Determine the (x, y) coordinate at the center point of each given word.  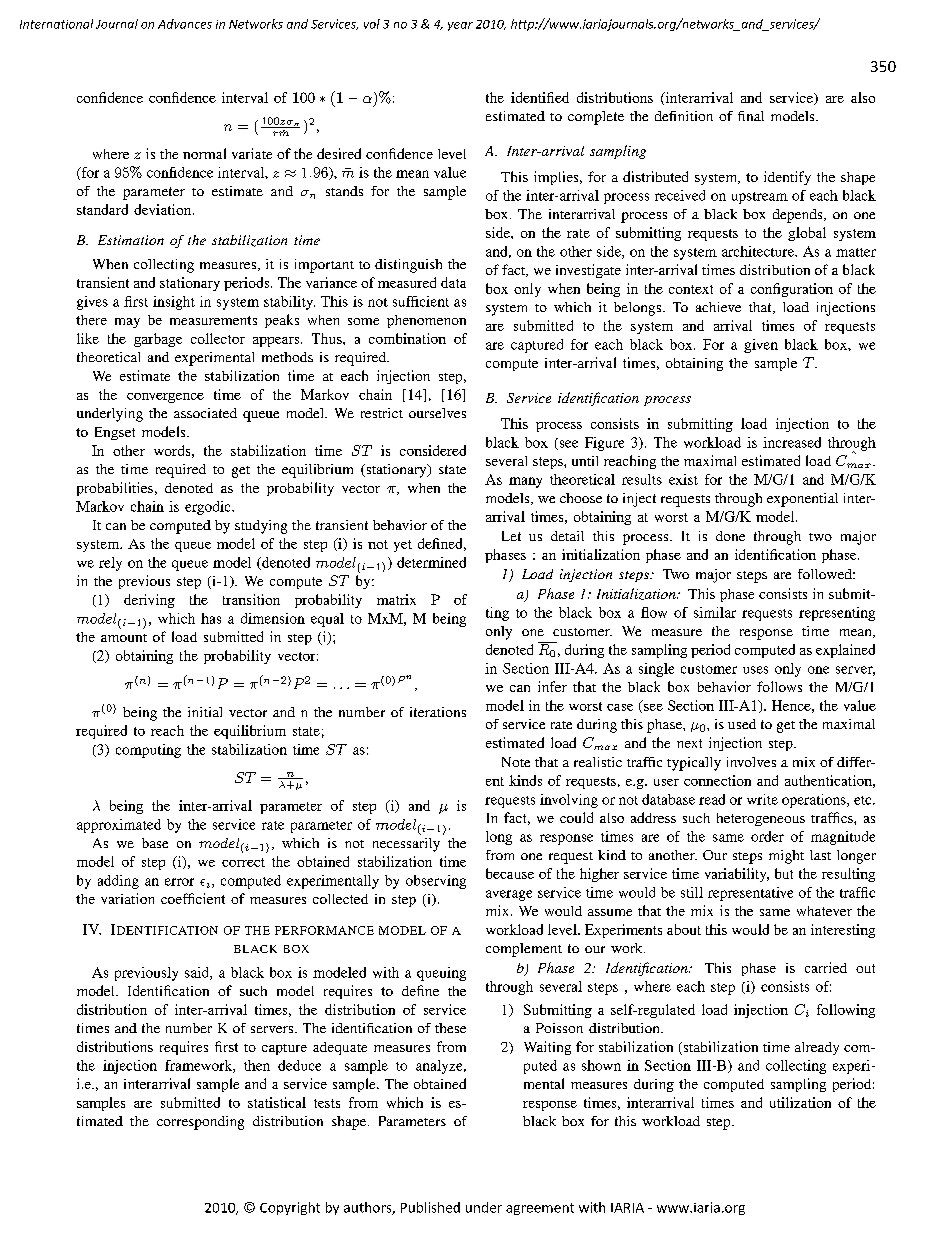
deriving (149, 601)
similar (715, 612)
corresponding (200, 1123)
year (460, 26)
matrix (396, 599)
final (751, 116)
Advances (185, 24)
